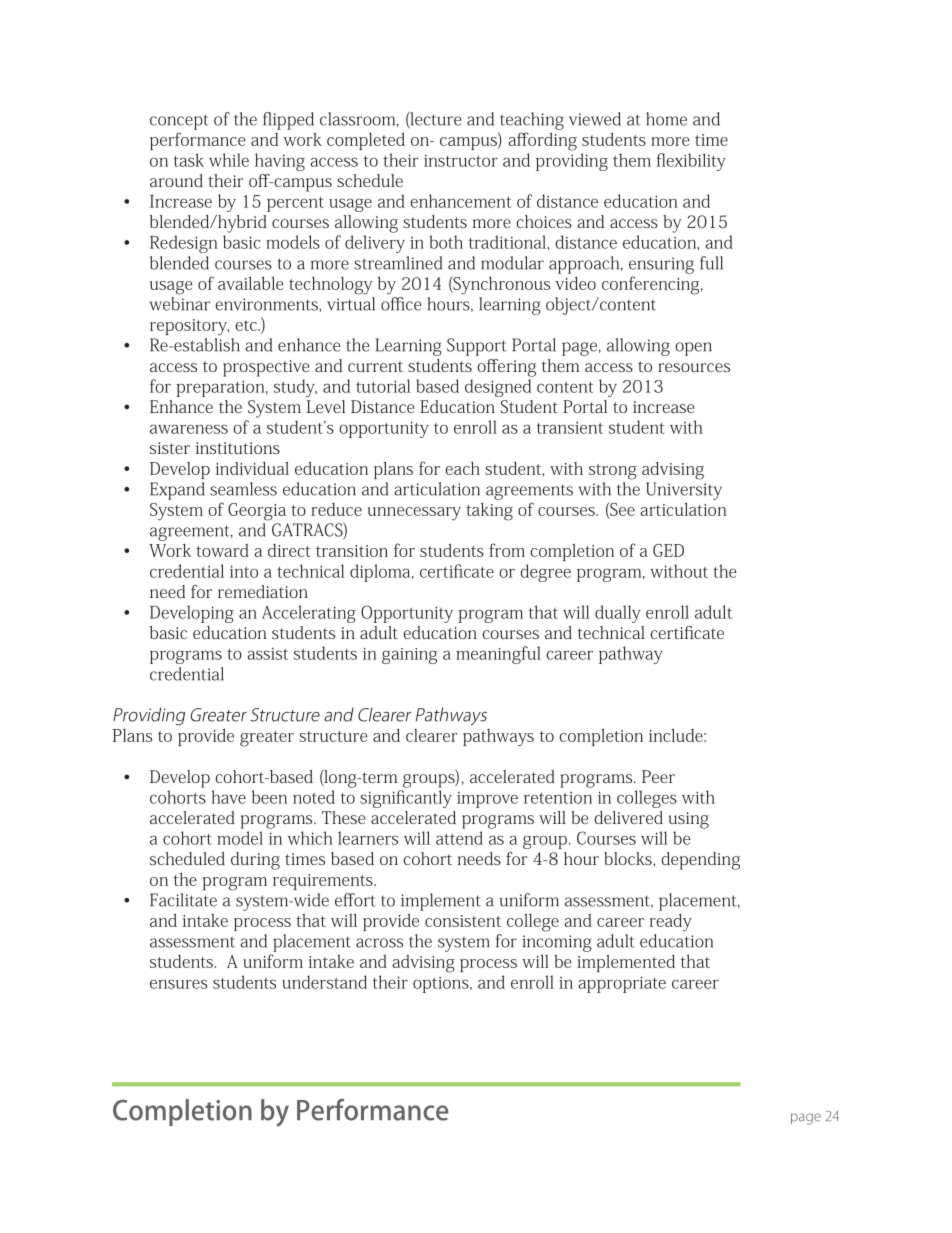 The height and width of the image is (1233, 952). Describe the element at coordinates (477, 347) in the image. I see `Support` at that location.
